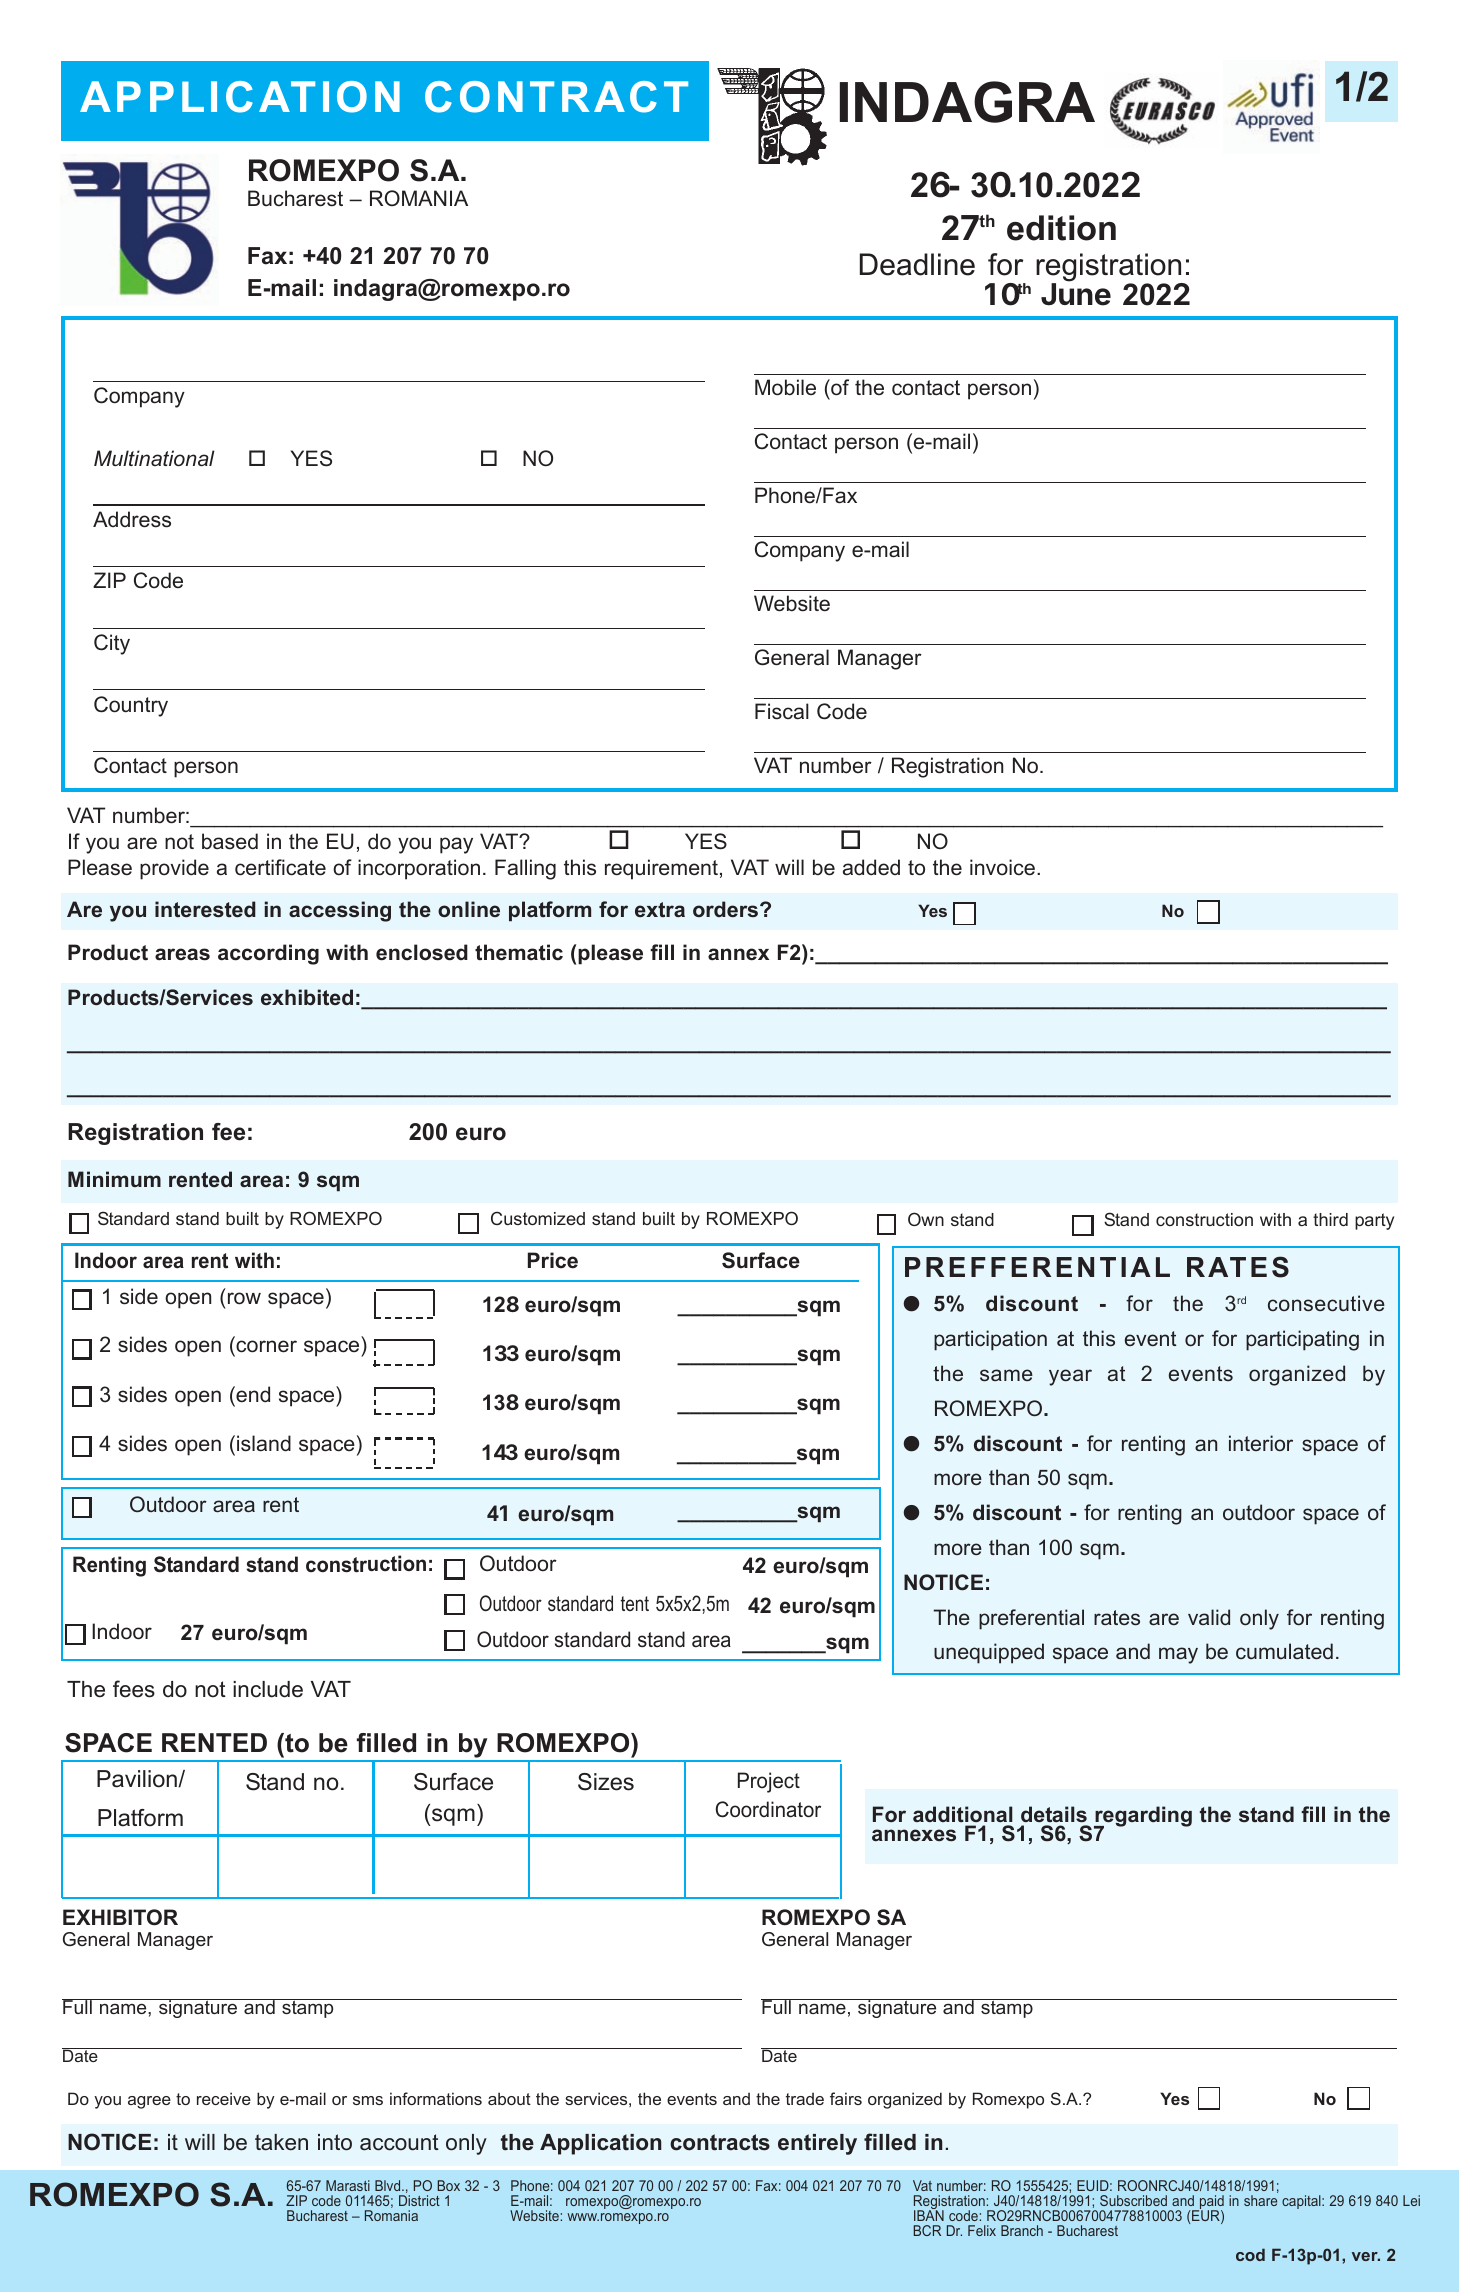 The height and width of the screenshot is (2292, 1459). What do you see at coordinates (1061, 228) in the screenshot?
I see `edition` at bounding box center [1061, 228].
